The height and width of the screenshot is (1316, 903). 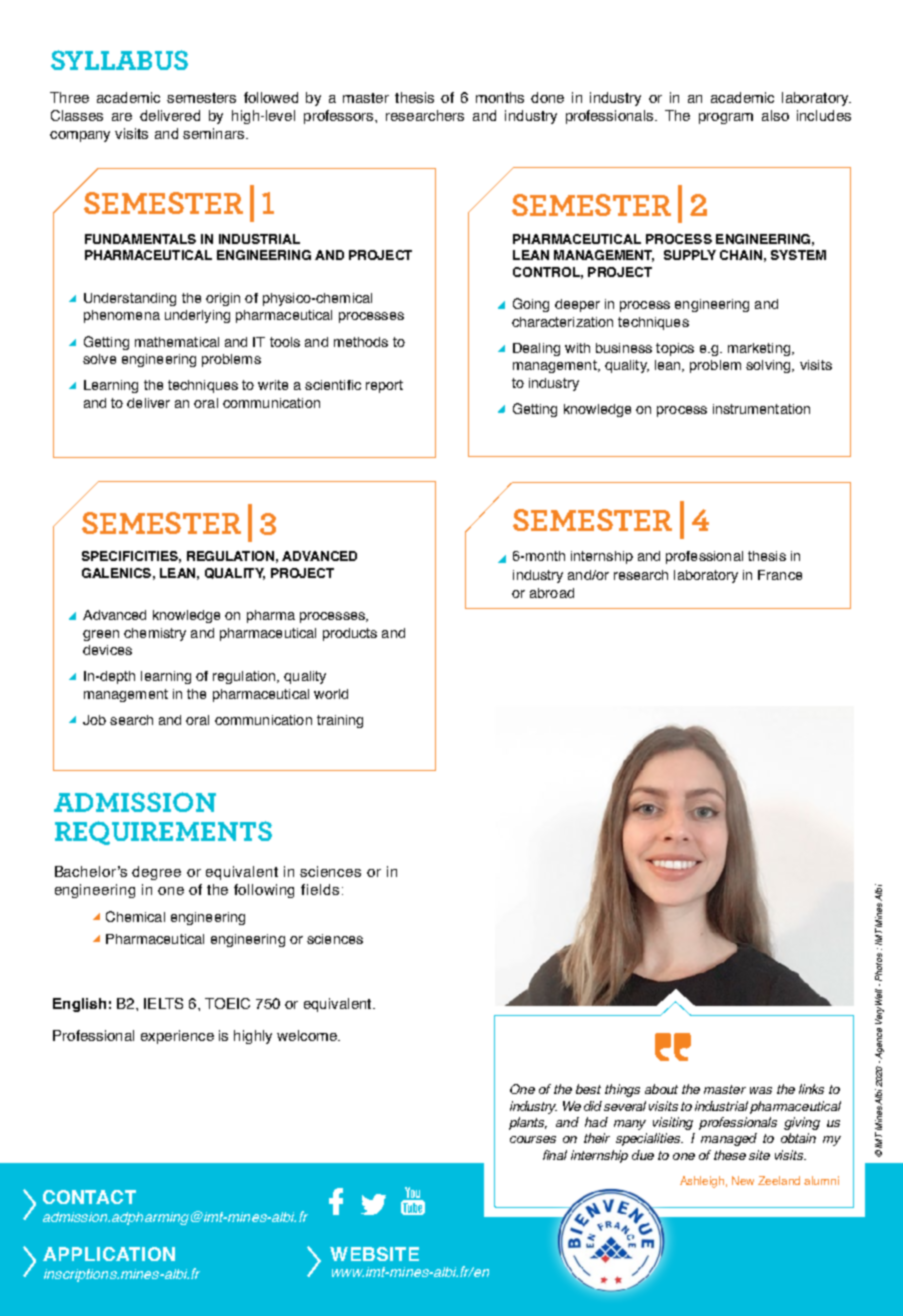 I want to click on products, so click(x=350, y=634).
